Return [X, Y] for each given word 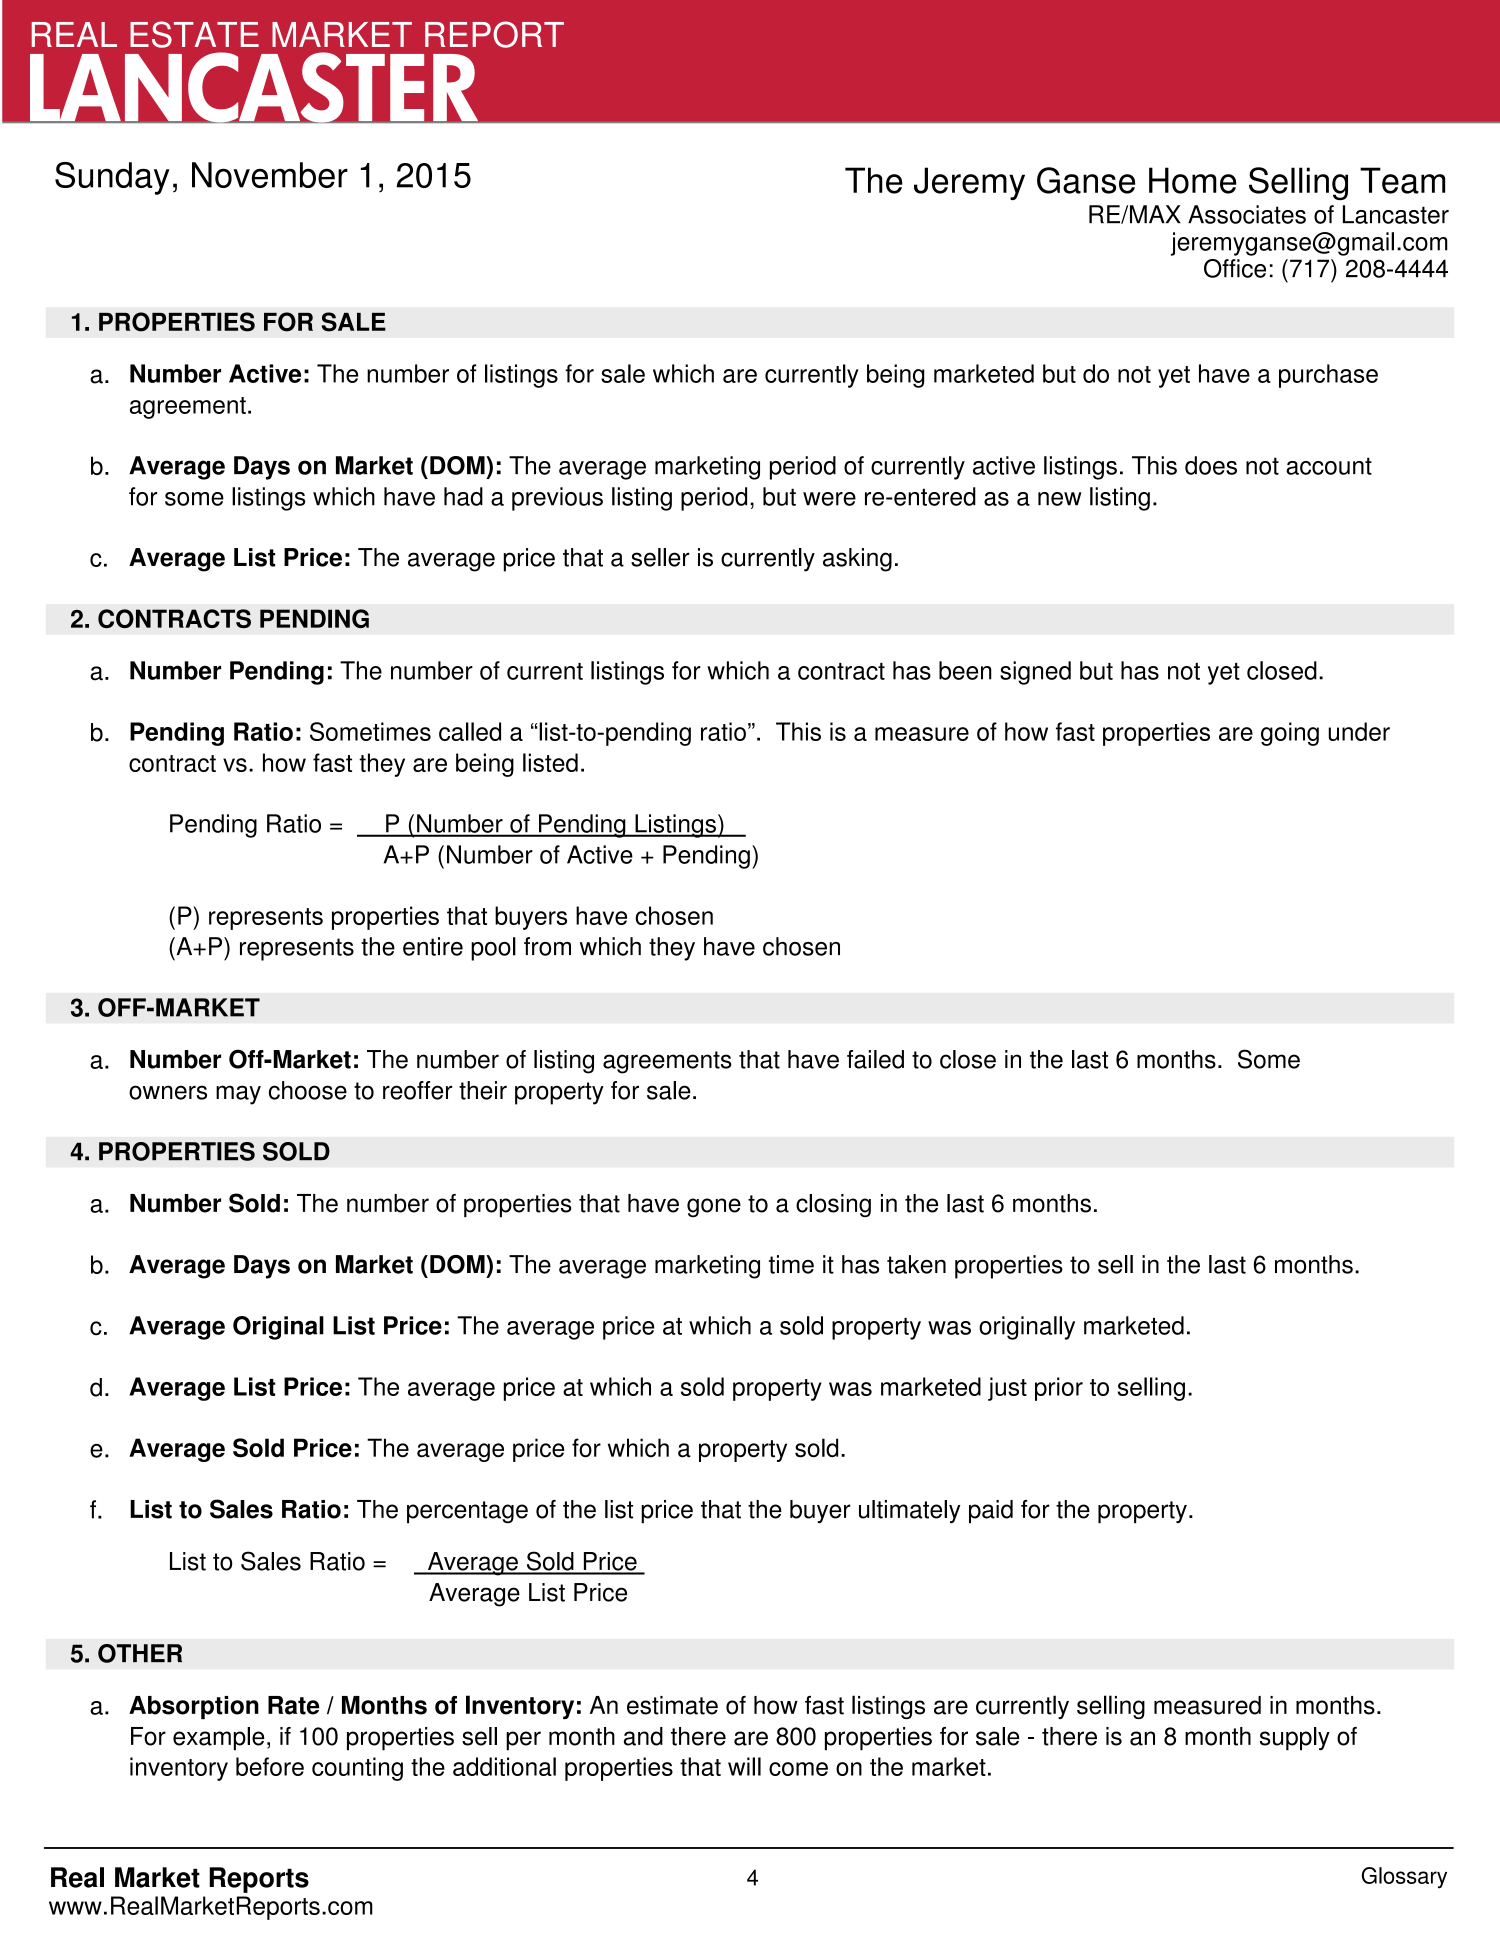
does [1211, 465]
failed [875, 1059]
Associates [1247, 214]
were [829, 499]
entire [433, 946]
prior [1059, 1389]
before [270, 1766]
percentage [467, 1512]
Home [1193, 180]
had [463, 496]
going [1290, 734]
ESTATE [194, 34]
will [744, 1766]
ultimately [910, 1512]
